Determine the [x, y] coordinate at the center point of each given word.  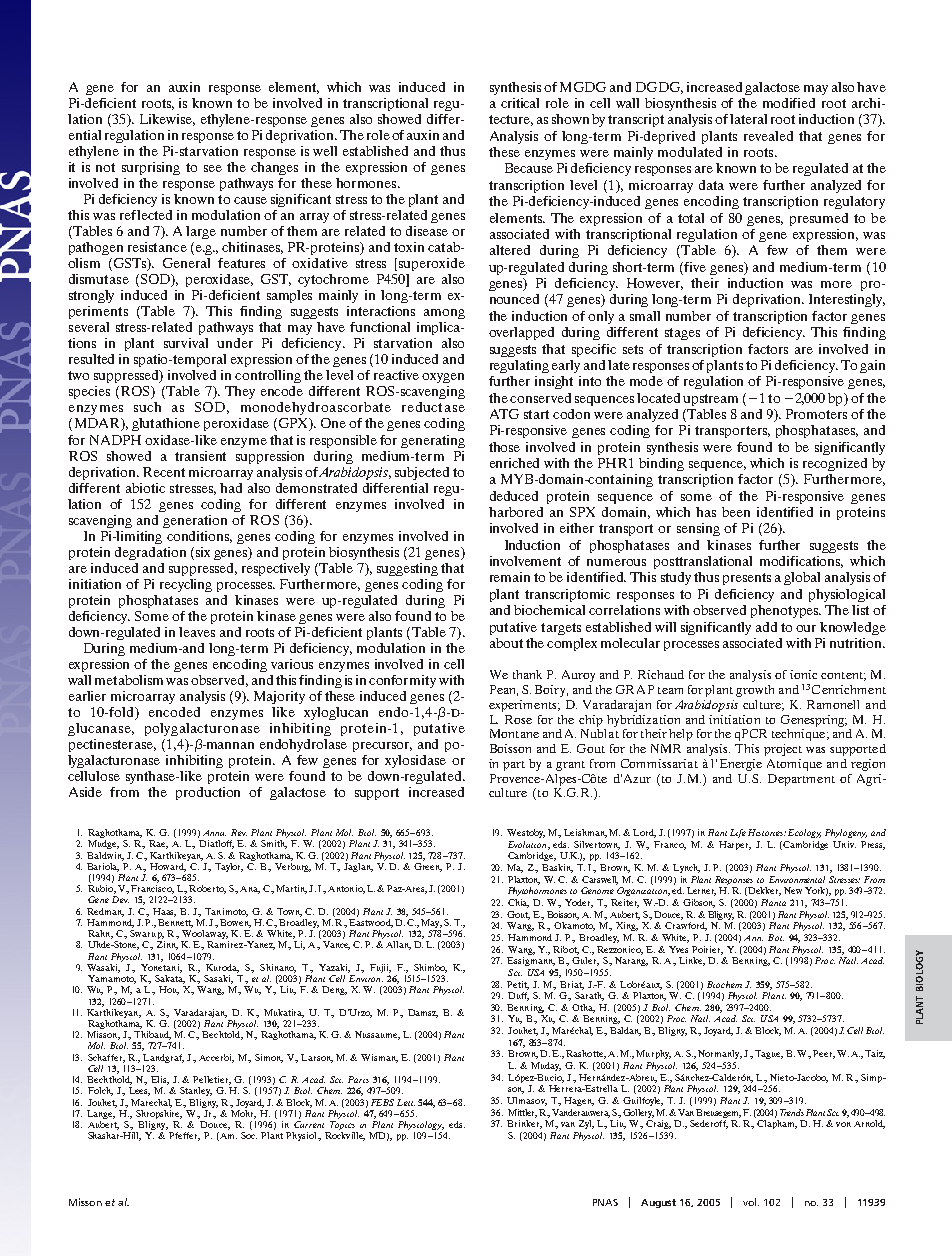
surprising [151, 168]
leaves [197, 632]
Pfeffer [184, 1136]
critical [520, 103]
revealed [768, 136]
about [506, 643]
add [766, 627]
